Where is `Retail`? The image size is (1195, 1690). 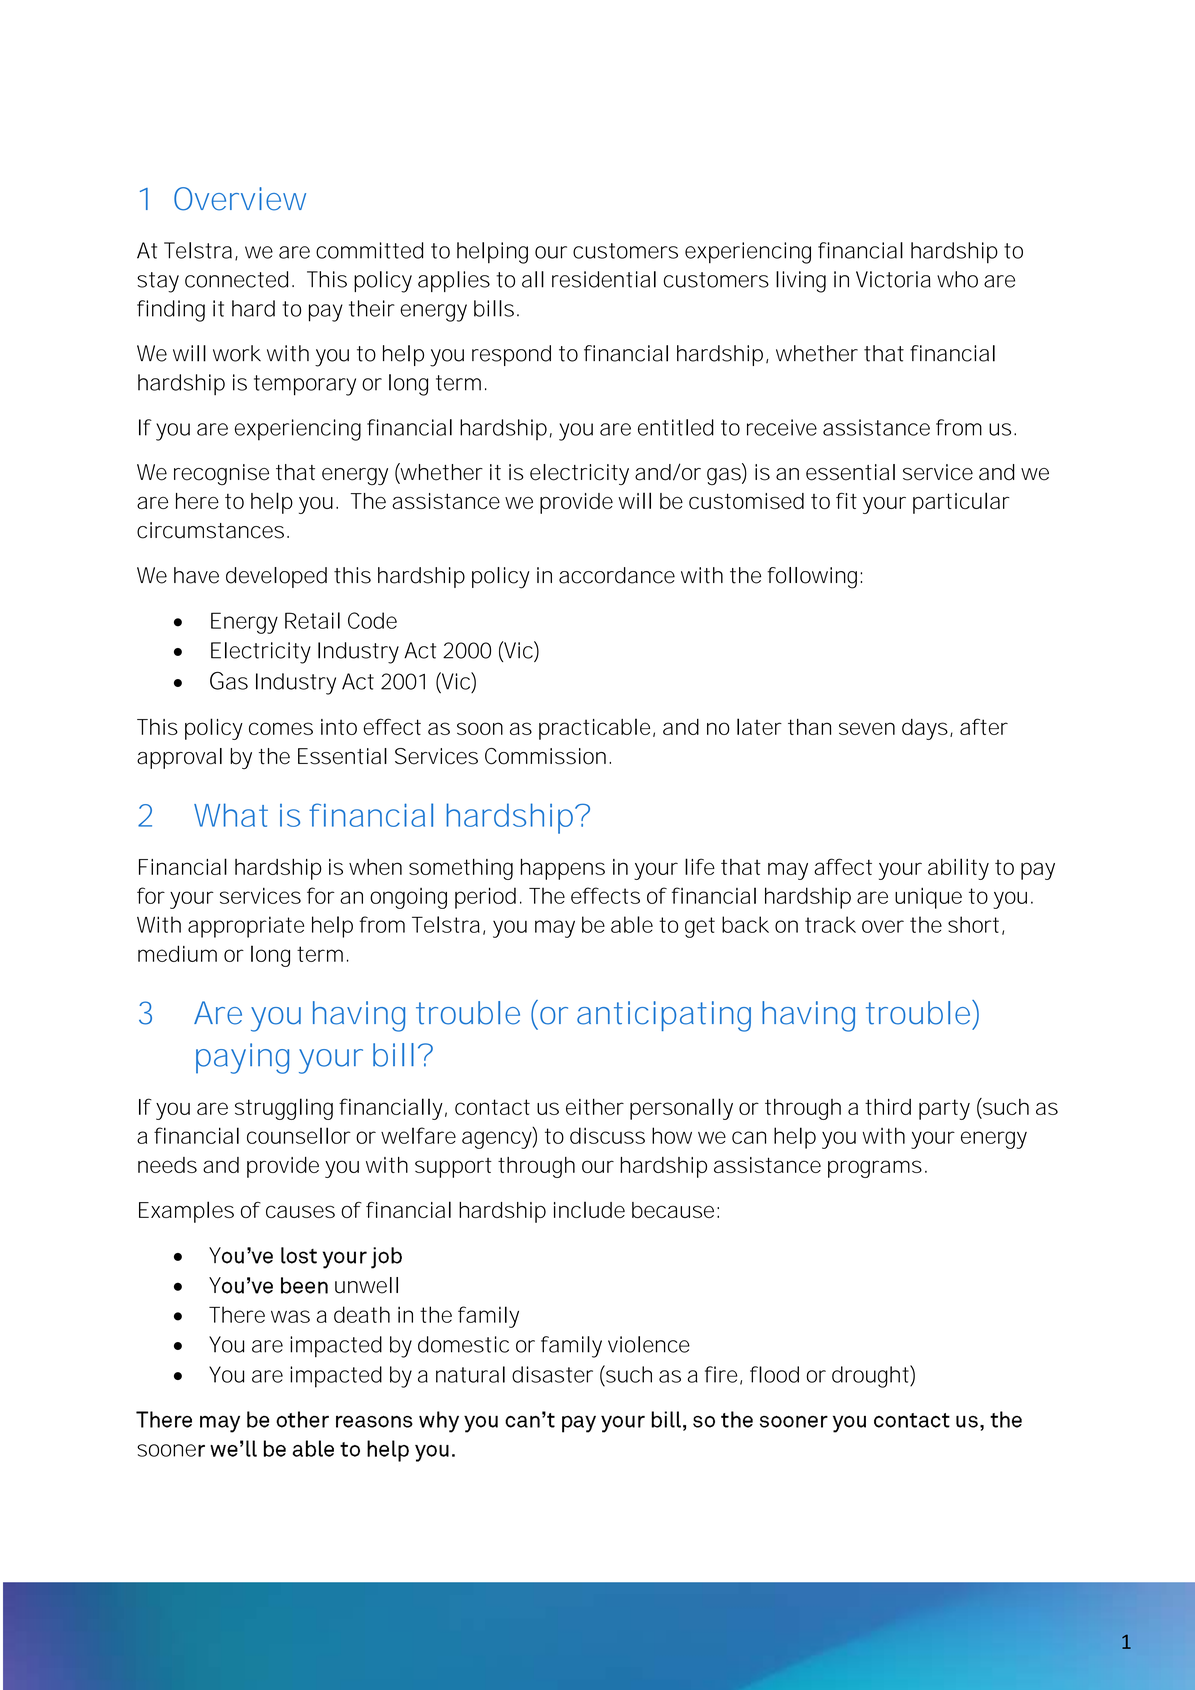
Retail is located at coordinates (312, 620).
